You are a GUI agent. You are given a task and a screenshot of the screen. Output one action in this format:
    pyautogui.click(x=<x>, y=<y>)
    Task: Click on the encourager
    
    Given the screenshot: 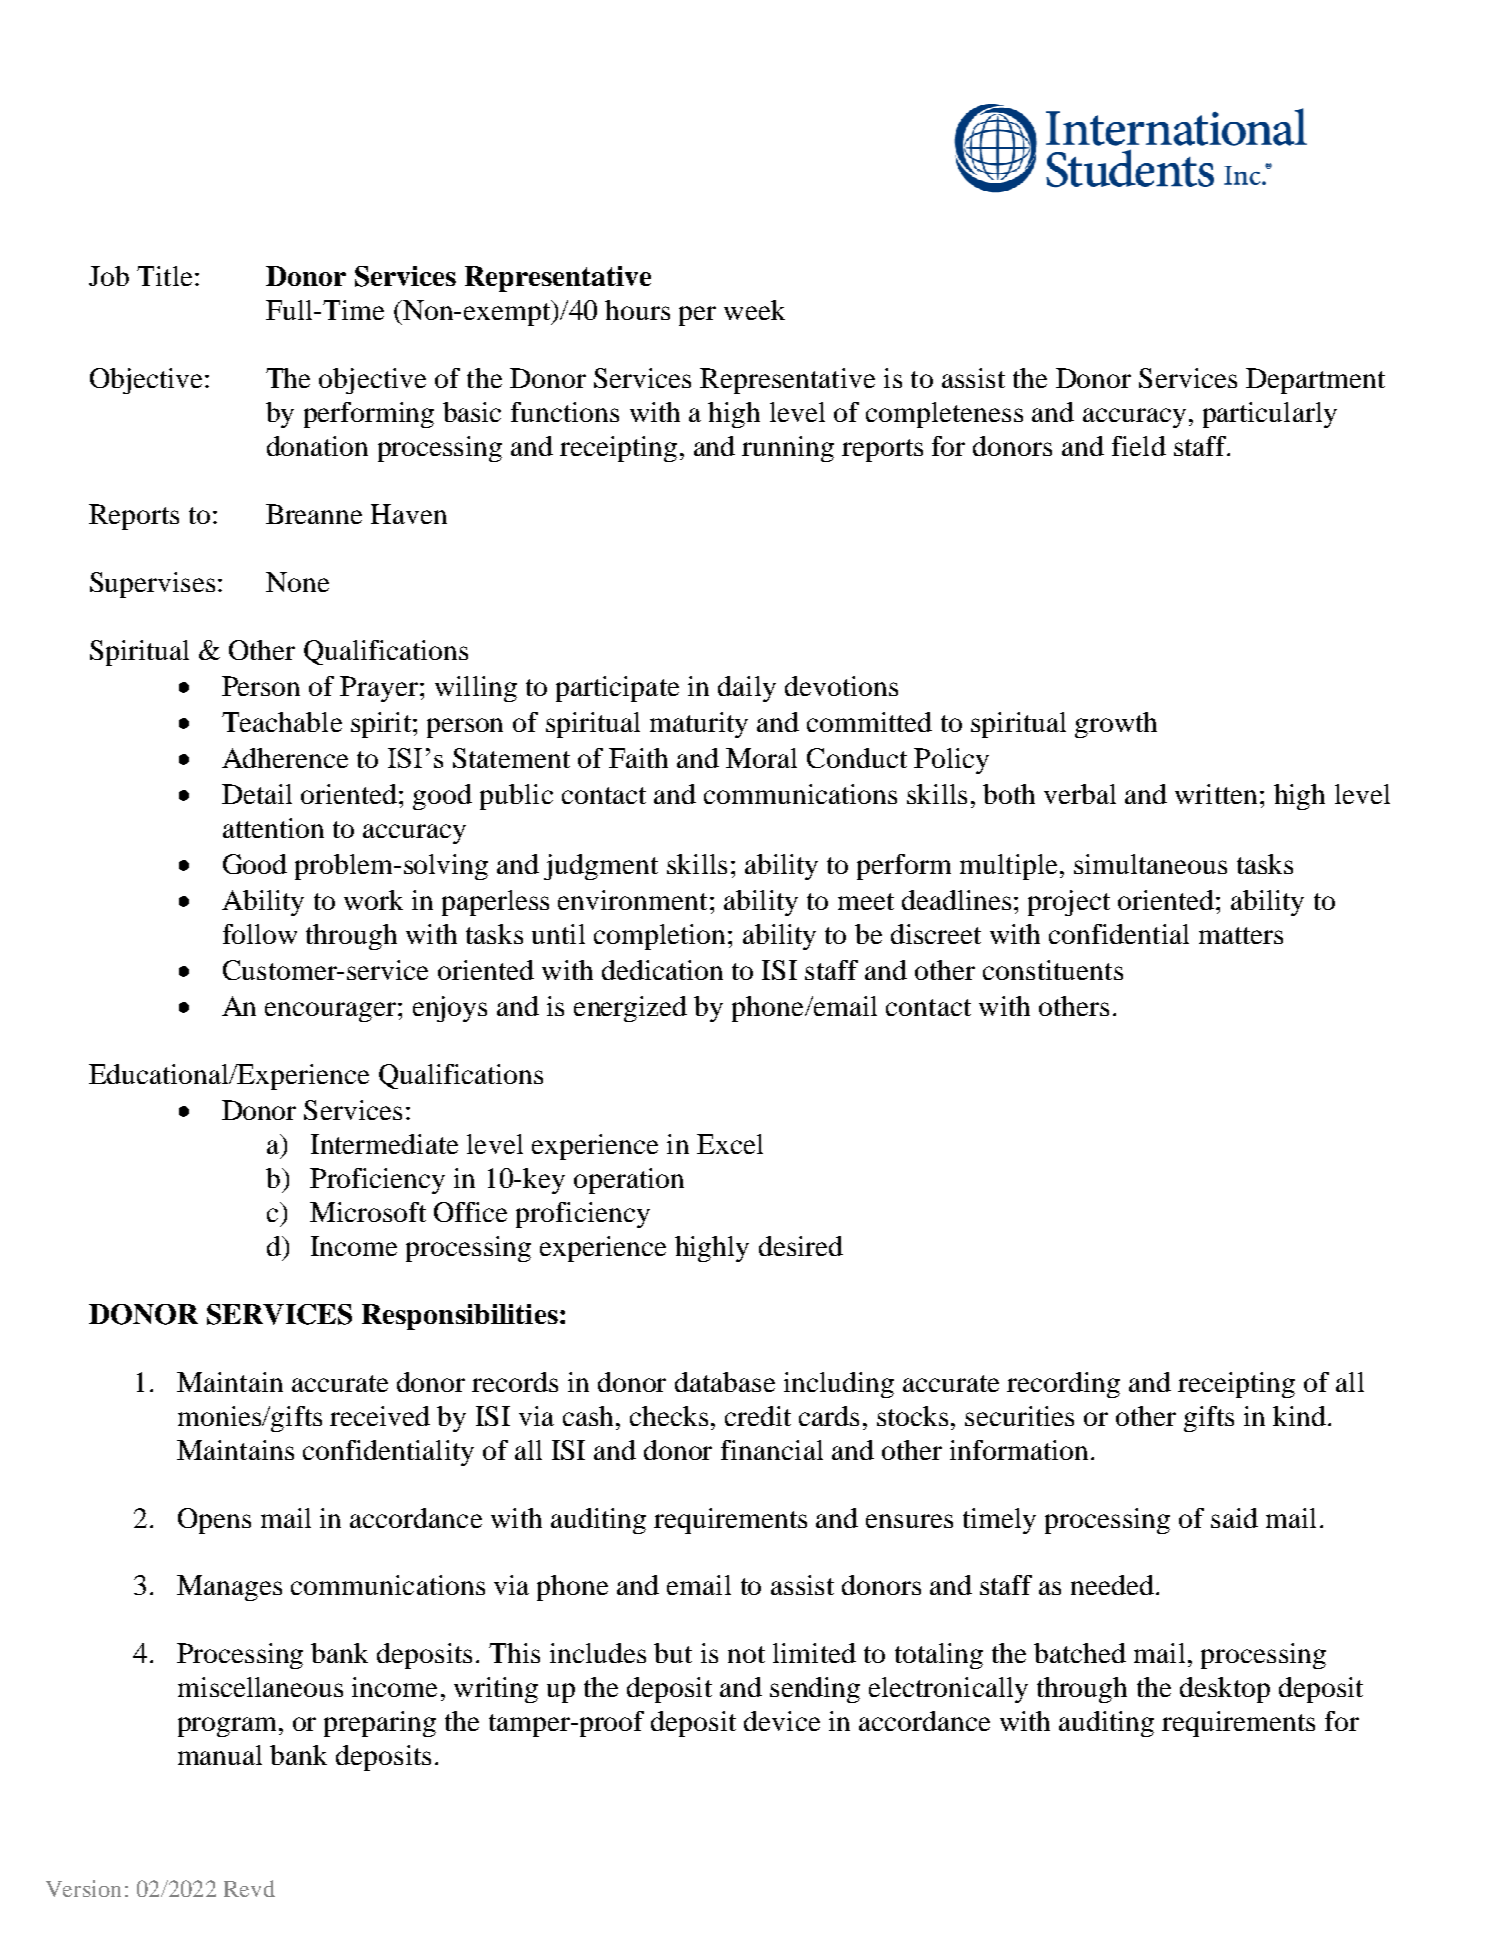 What is the action you would take?
    pyautogui.click(x=330, y=1012)
